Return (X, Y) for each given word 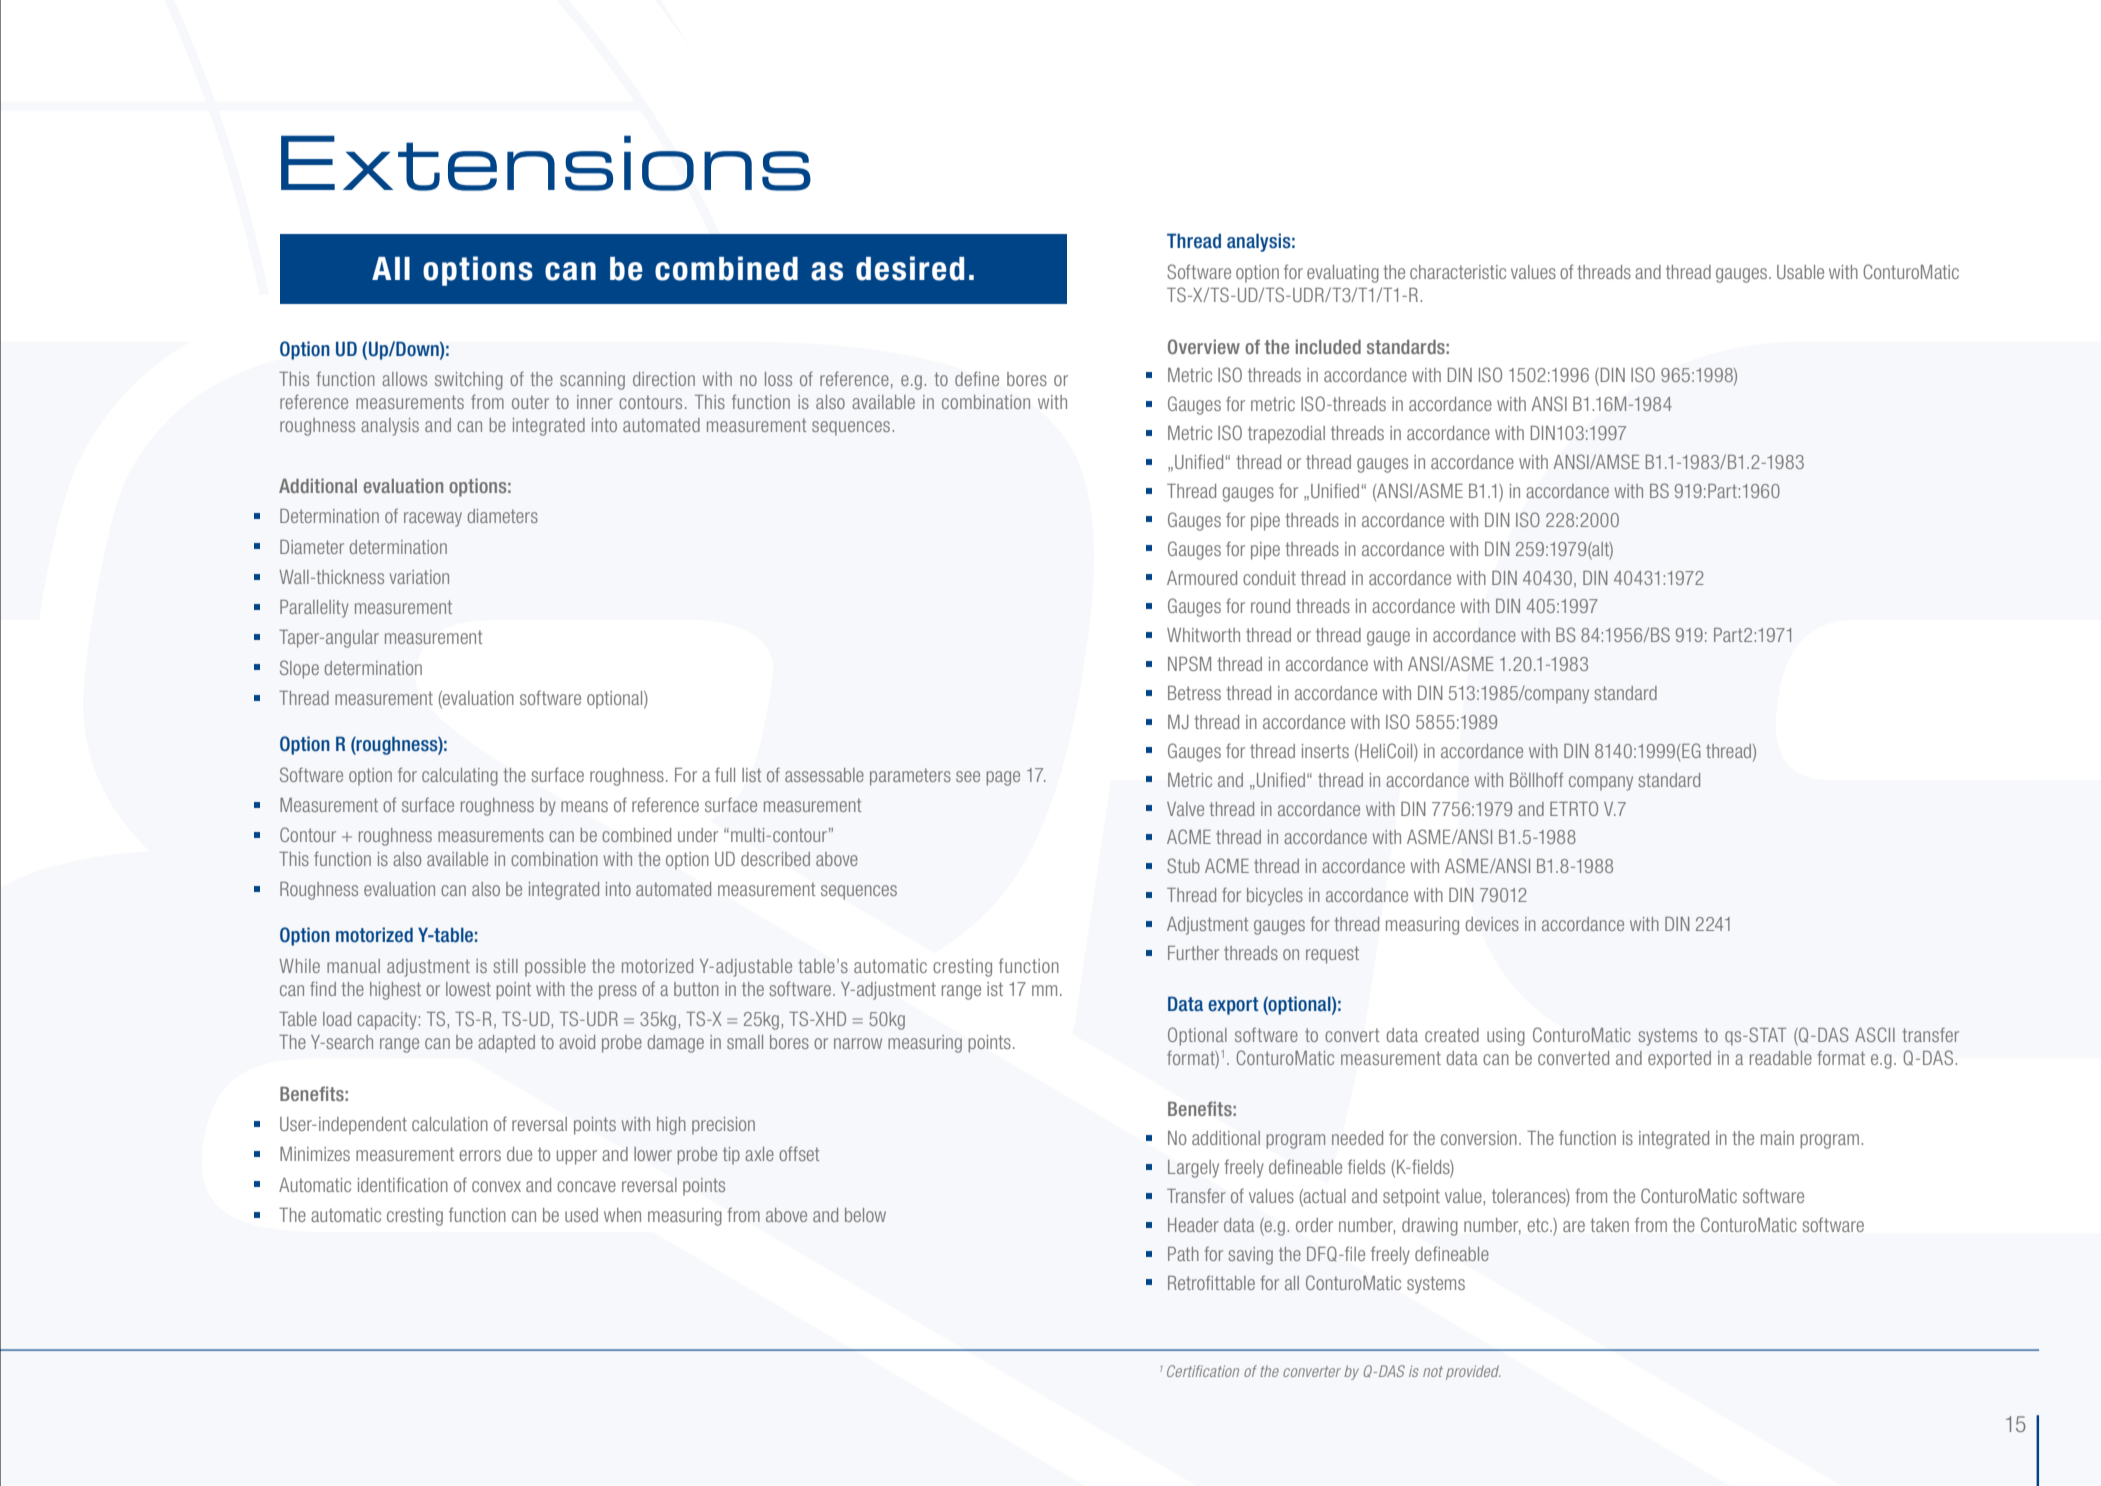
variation (419, 577)
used (581, 1215)
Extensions (546, 163)
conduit (1269, 578)
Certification (1203, 1371)
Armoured (1202, 578)
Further (1193, 953)
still (505, 966)
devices (1492, 924)
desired (910, 268)
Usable (1800, 272)
